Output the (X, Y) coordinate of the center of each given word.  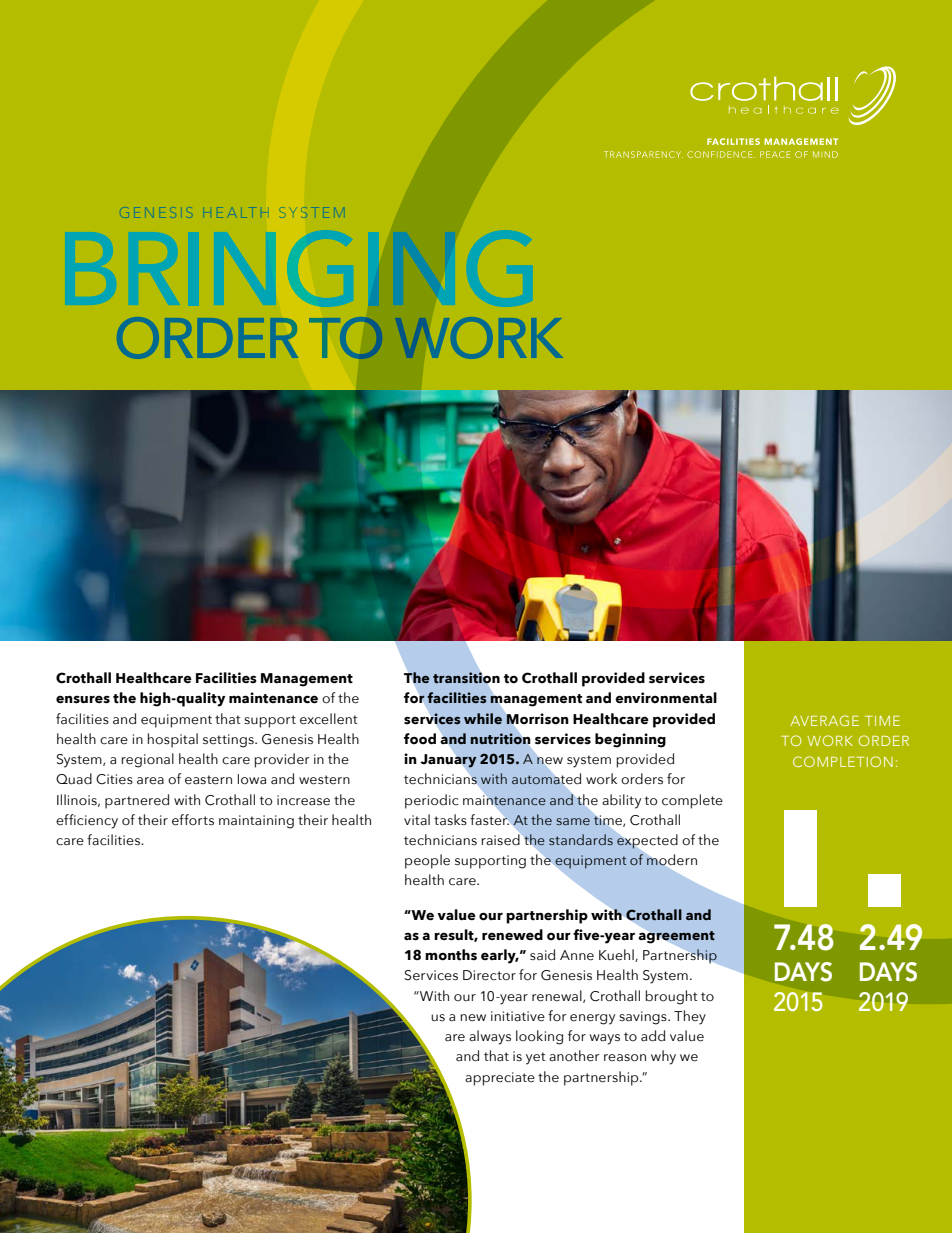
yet (536, 1058)
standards (581, 839)
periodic (432, 801)
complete (692, 801)
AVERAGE (824, 720)
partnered (137, 801)
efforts (193, 820)
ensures (83, 699)
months (451, 955)
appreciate (500, 1079)
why (663, 1057)
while (483, 718)
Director (489, 975)
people (427, 861)
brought (672, 997)
